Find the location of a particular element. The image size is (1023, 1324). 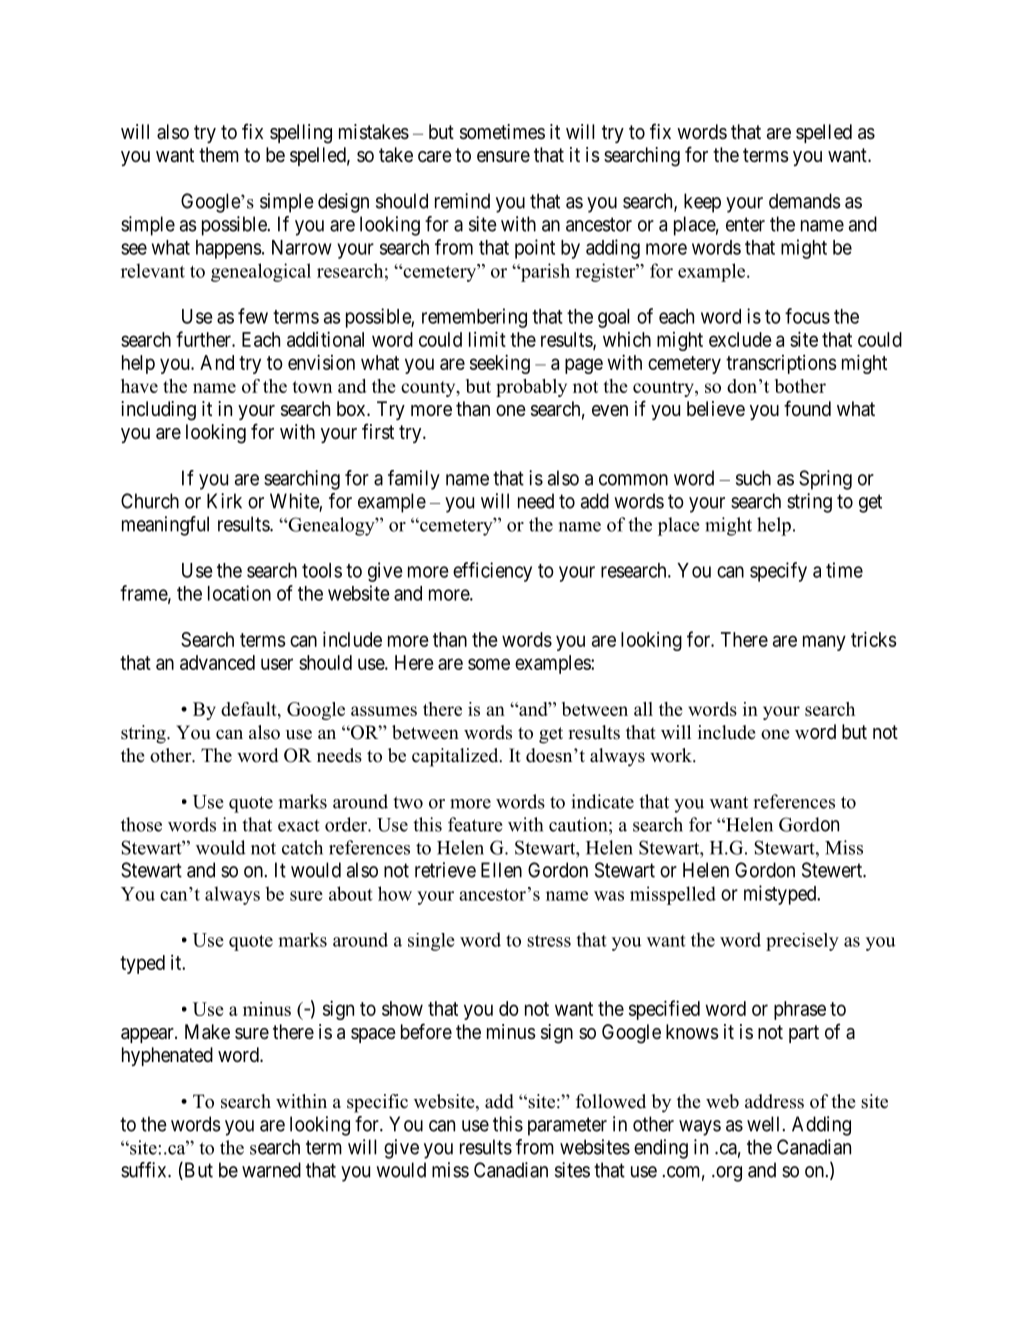

family is located at coordinates (414, 480).
